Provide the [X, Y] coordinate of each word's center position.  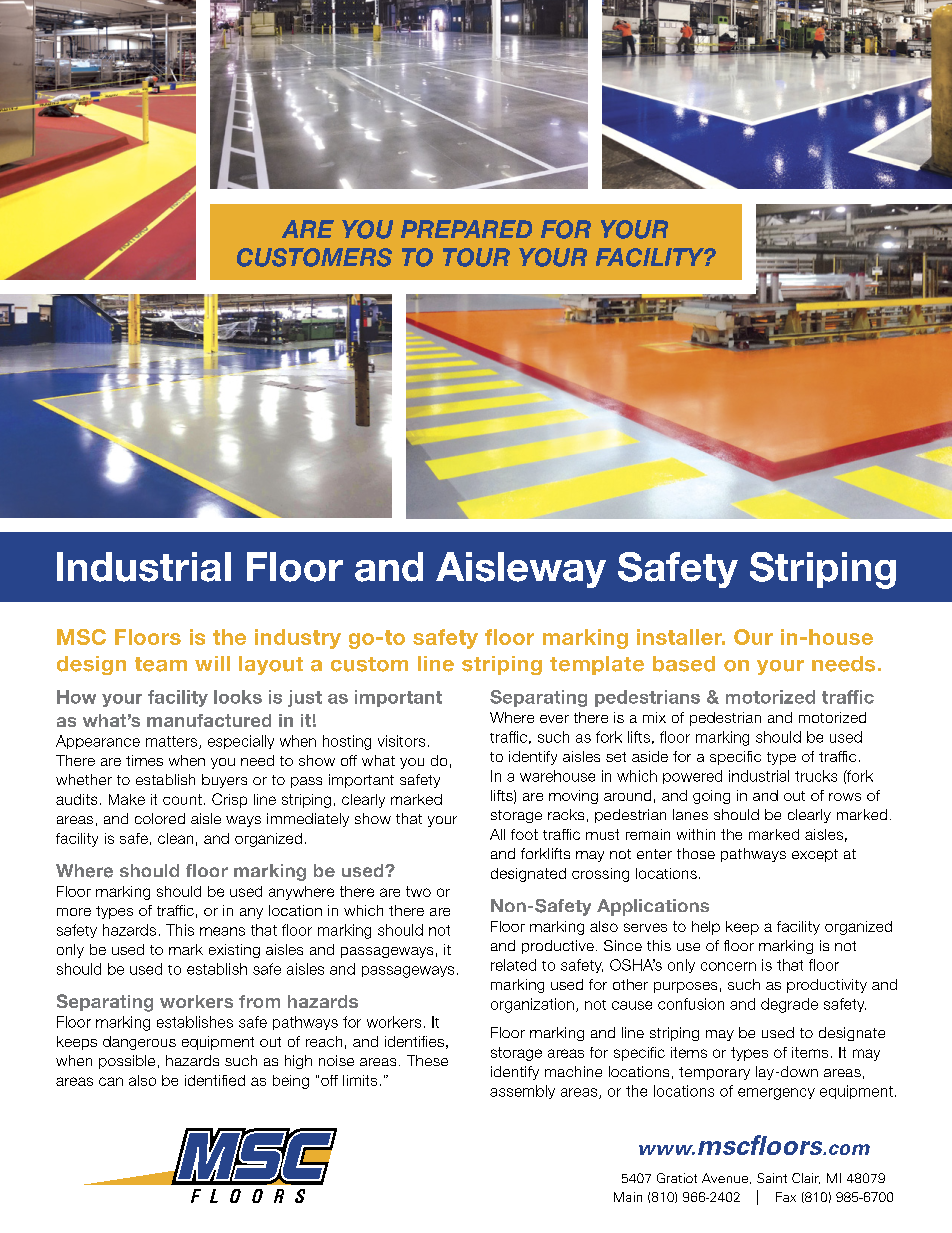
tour [476, 257]
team [161, 664]
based [684, 664]
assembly [522, 1092]
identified [215, 1080]
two [418, 891]
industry [298, 639]
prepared [466, 229]
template [597, 665]
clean [175, 838]
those [696, 853]
